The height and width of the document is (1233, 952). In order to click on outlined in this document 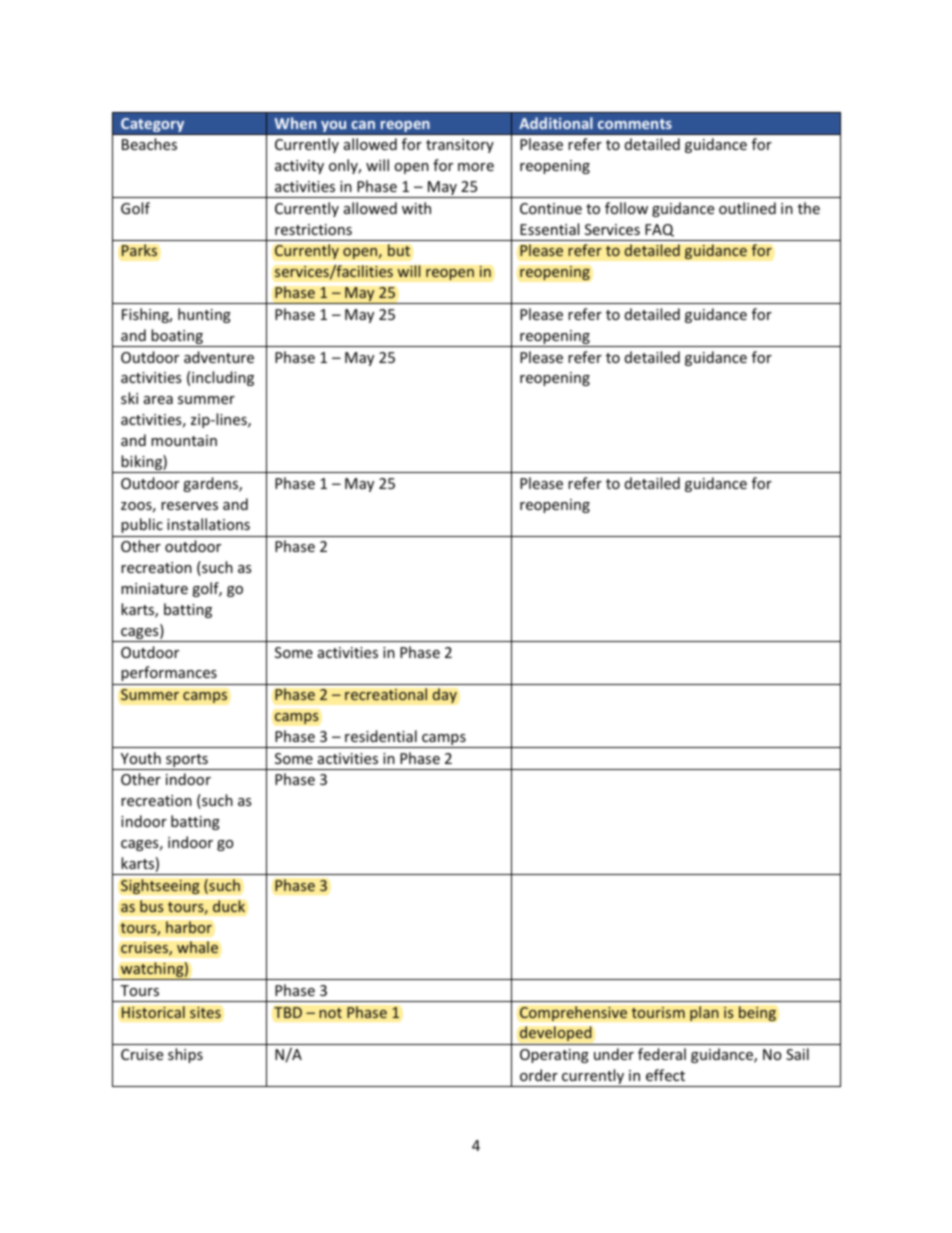, I will do `click(747, 208)`.
